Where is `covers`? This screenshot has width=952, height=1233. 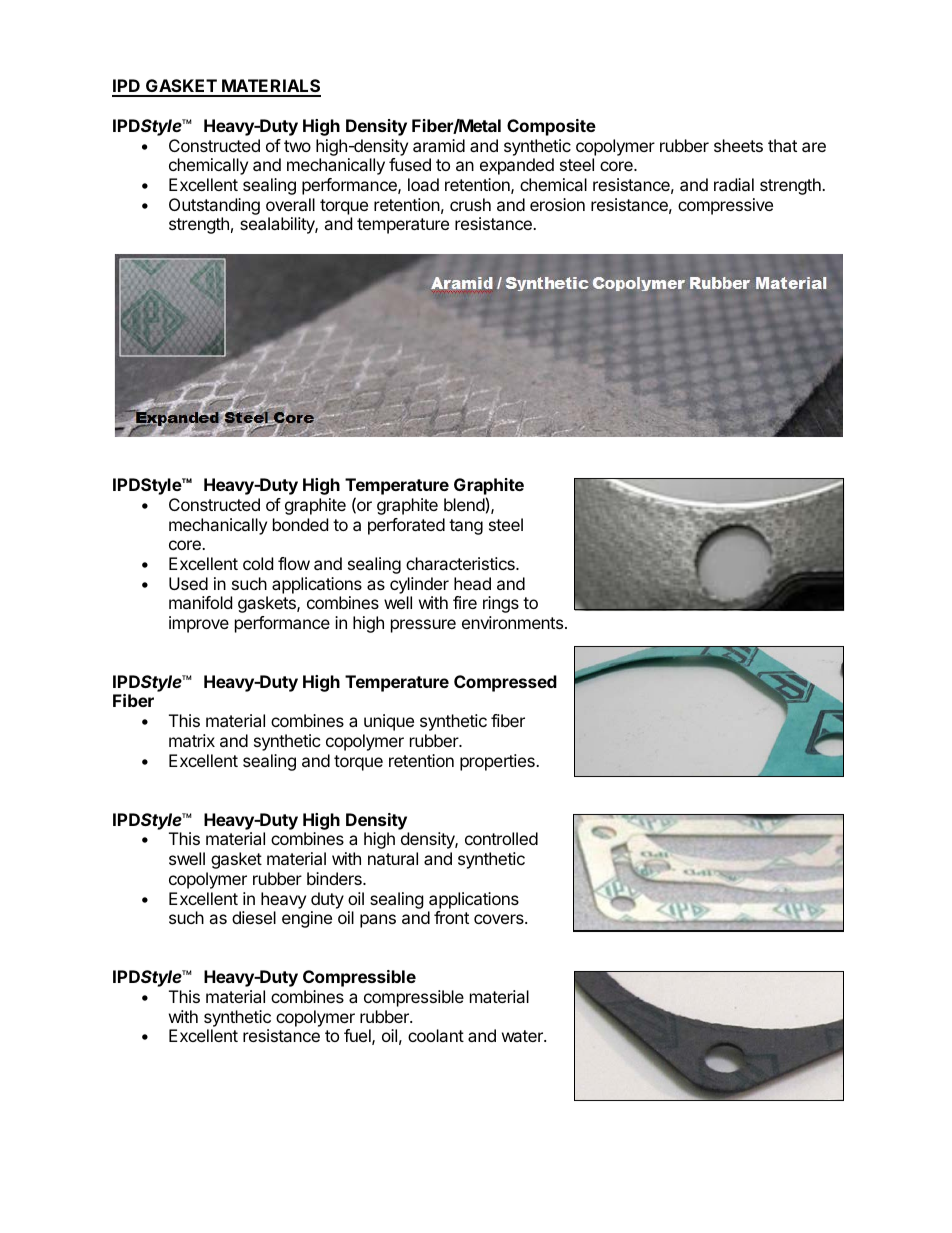
covers is located at coordinates (500, 919).
